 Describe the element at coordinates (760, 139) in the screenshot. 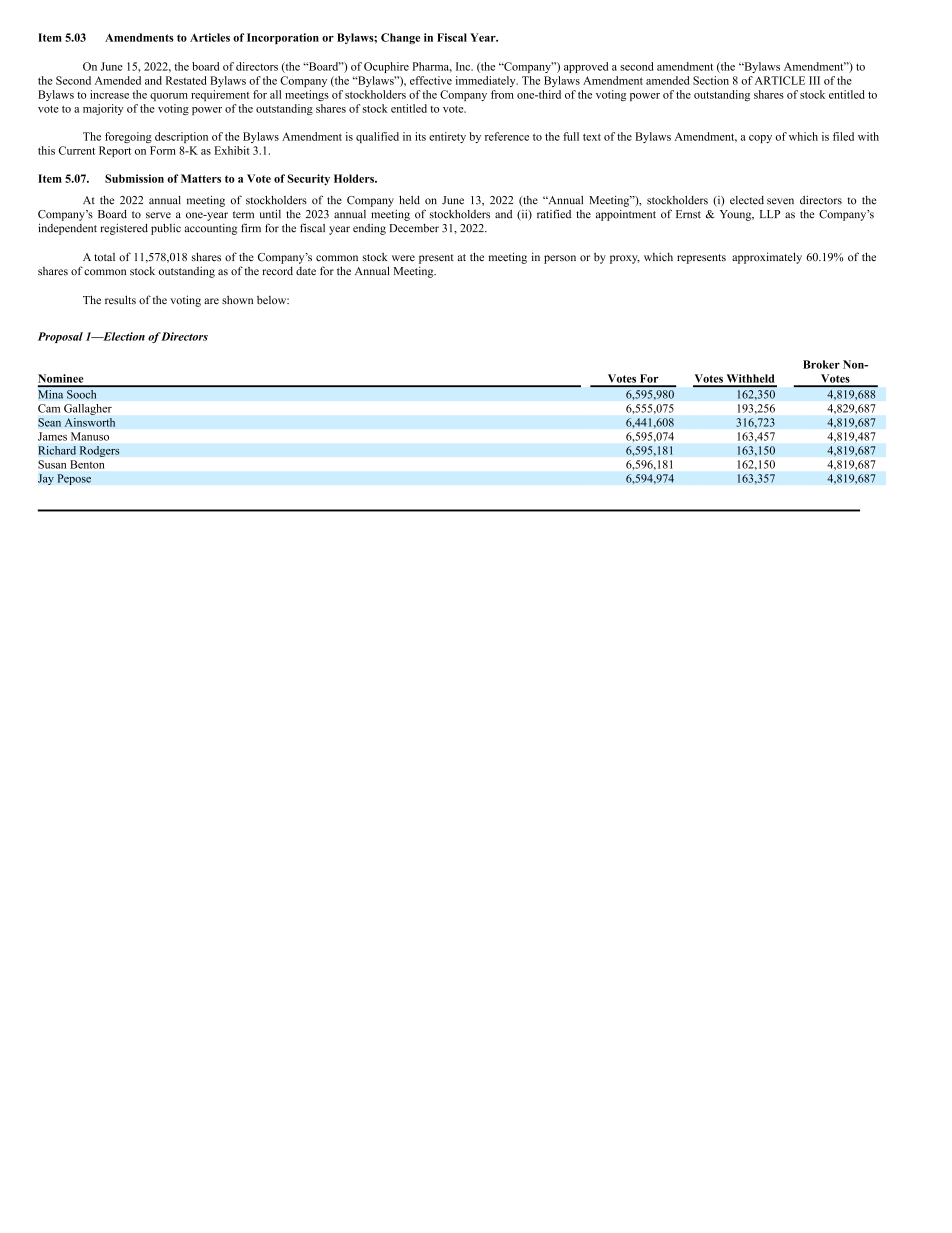

I see `copy` at that location.
